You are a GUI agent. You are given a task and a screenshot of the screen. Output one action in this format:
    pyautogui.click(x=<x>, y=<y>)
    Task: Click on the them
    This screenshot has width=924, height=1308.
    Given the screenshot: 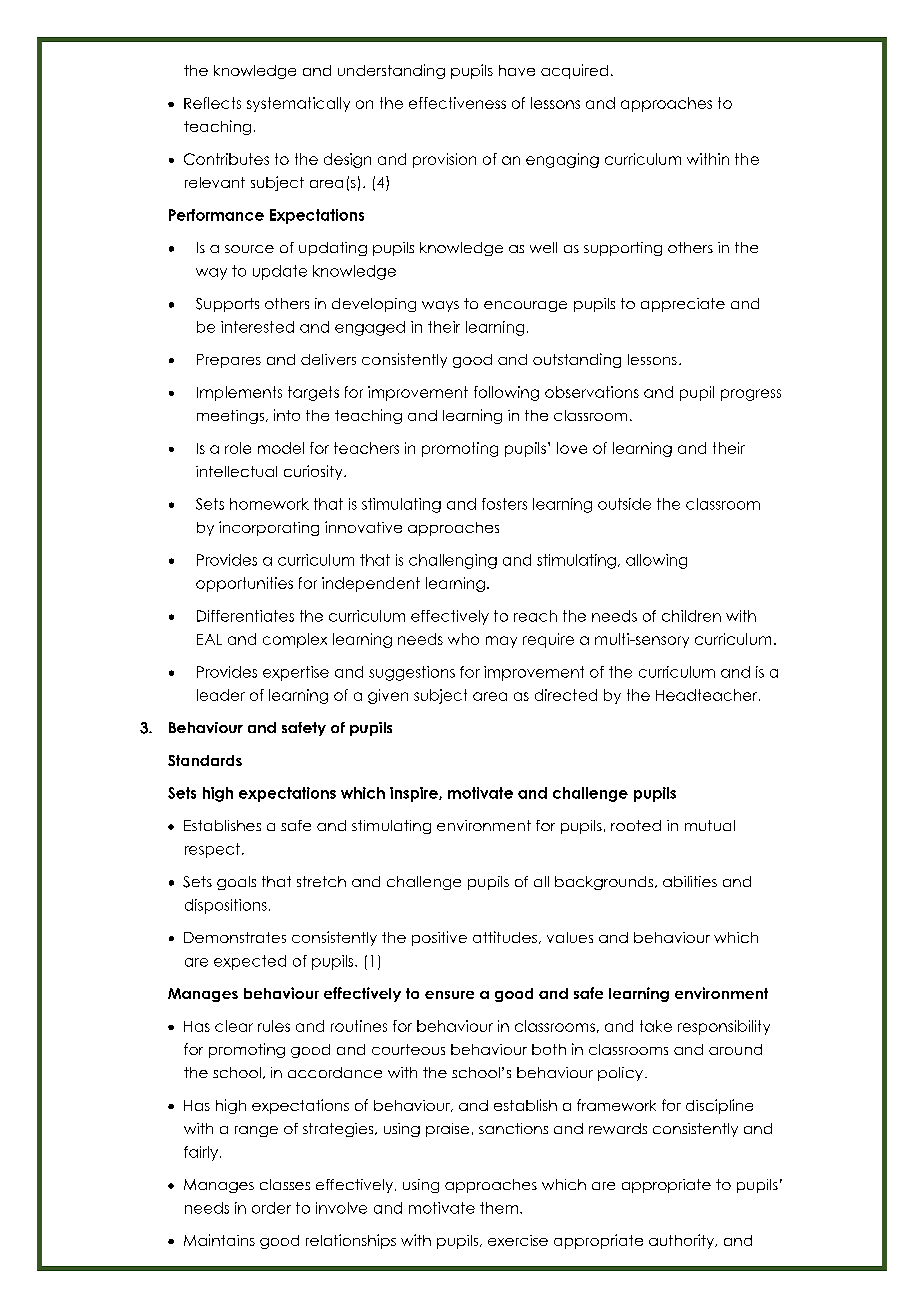 What is the action you would take?
    pyautogui.click(x=499, y=1208)
